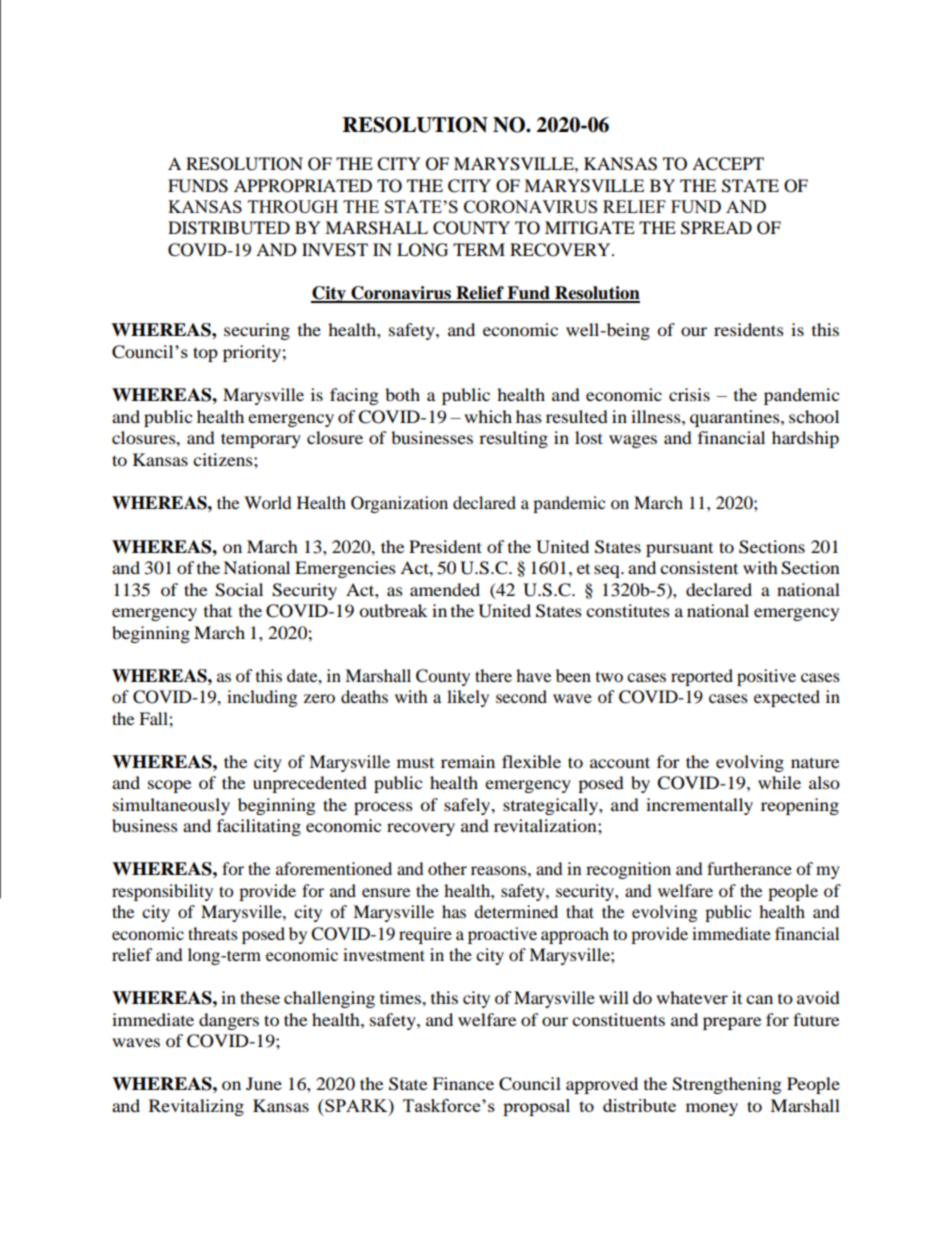 The image size is (952, 1233). I want to click on MITIGATE, so click(590, 228).
